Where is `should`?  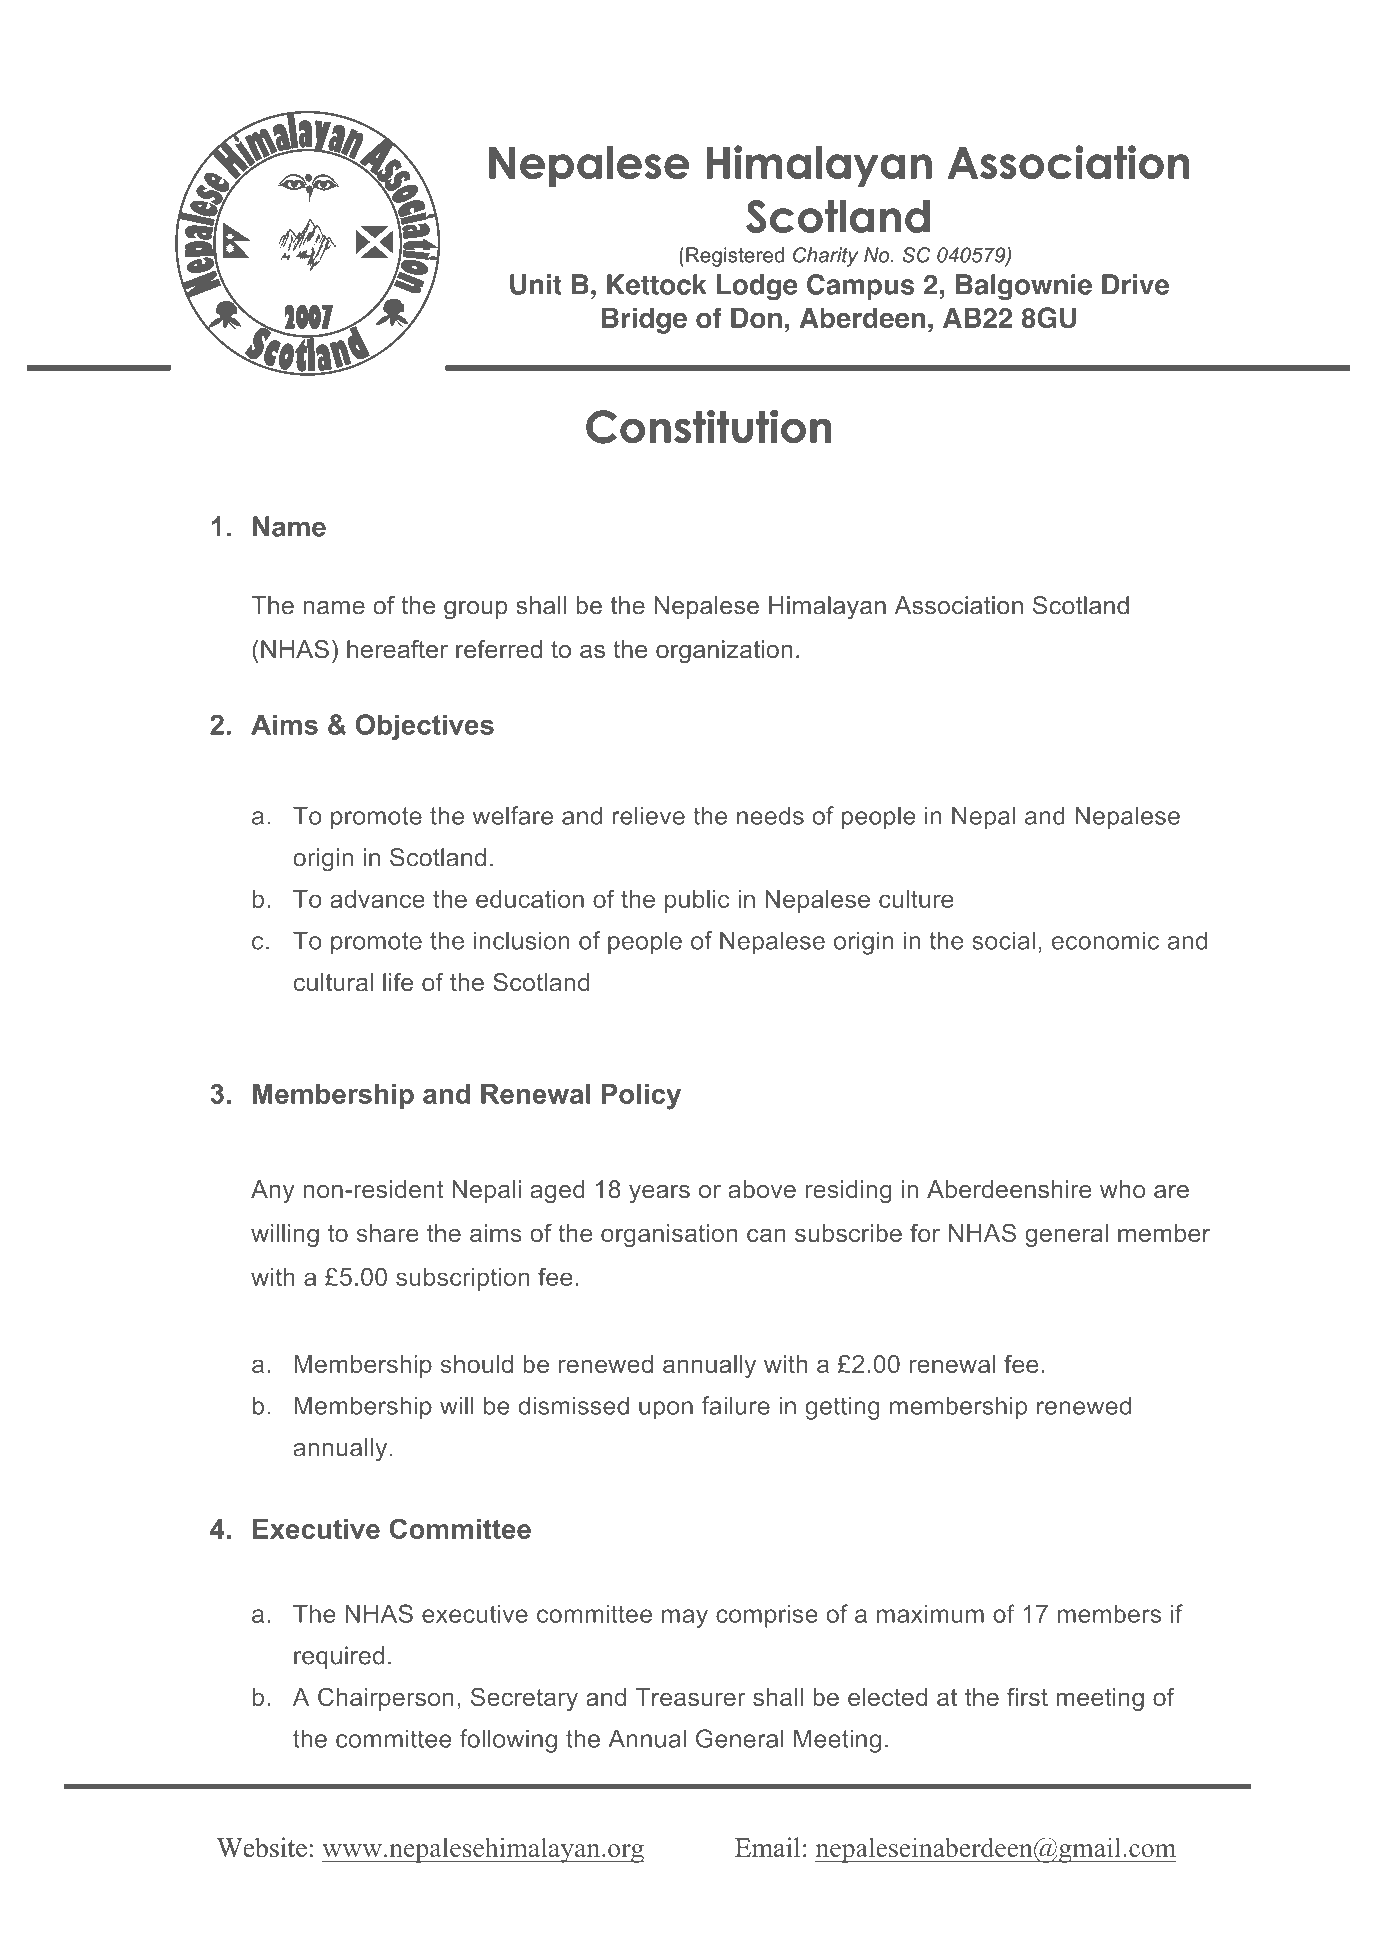 should is located at coordinates (477, 1364).
